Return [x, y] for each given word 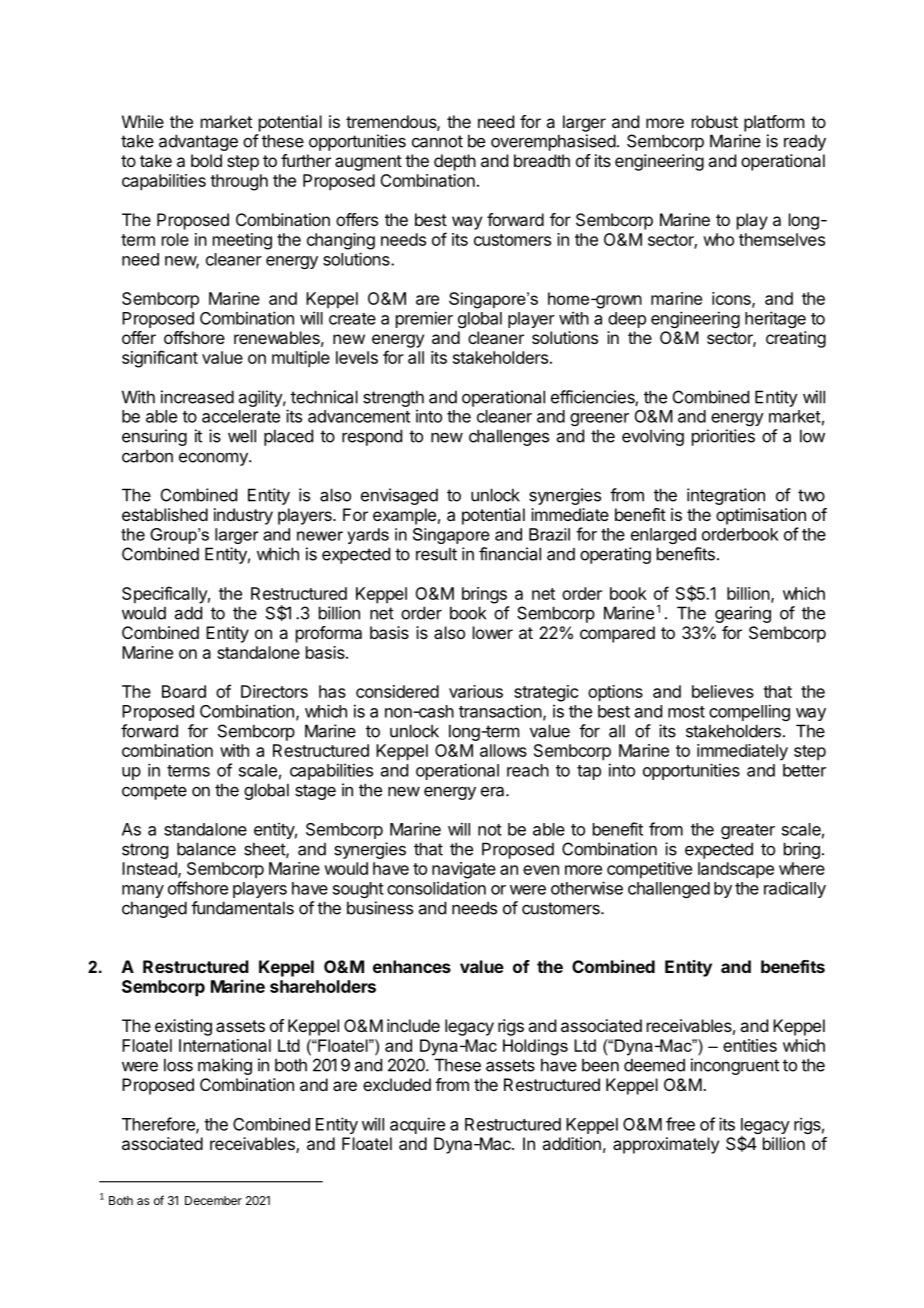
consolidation [436, 888]
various [476, 691]
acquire [417, 1125]
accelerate [241, 416]
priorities [723, 437]
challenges [509, 437]
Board [184, 691]
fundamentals [242, 908]
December [213, 1200]
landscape [736, 870]
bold [206, 160]
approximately [666, 1145]
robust [715, 121]
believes [723, 691]
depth [455, 162]
